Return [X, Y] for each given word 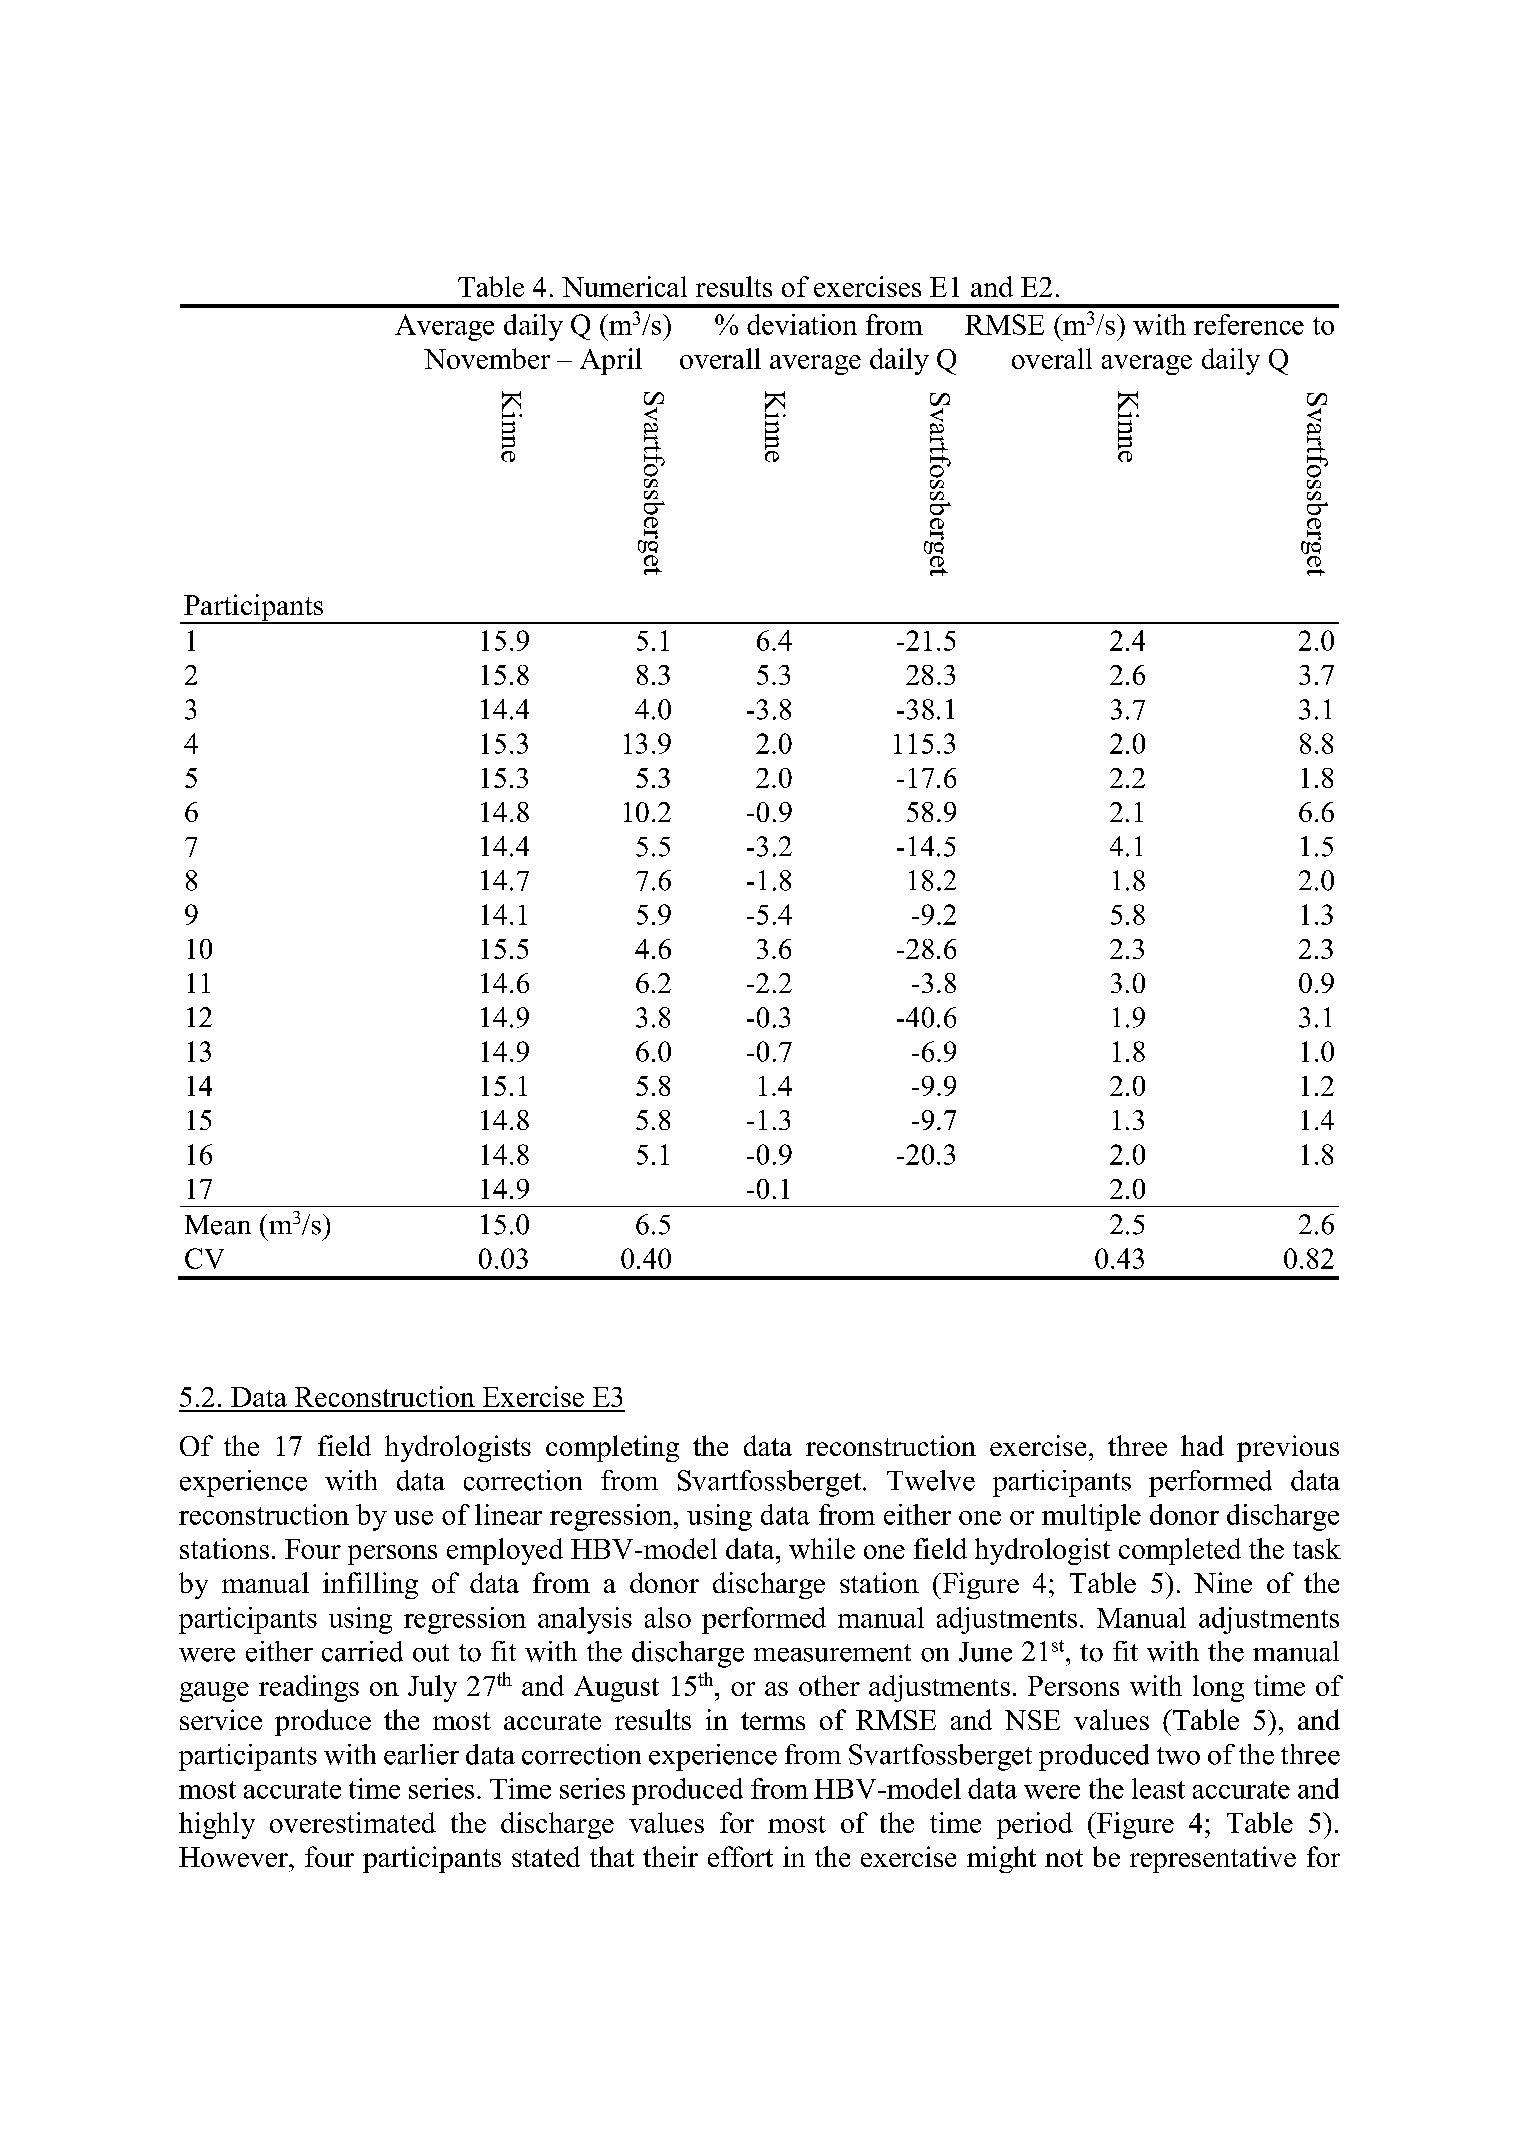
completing [612, 1448]
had [1202, 1445]
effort [740, 1856]
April [611, 361]
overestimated [353, 1822]
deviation [802, 324]
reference [1249, 324]
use [413, 1518]
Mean [218, 1225]
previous [1288, 1448]
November [487, 358]
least [1158, 1788]
